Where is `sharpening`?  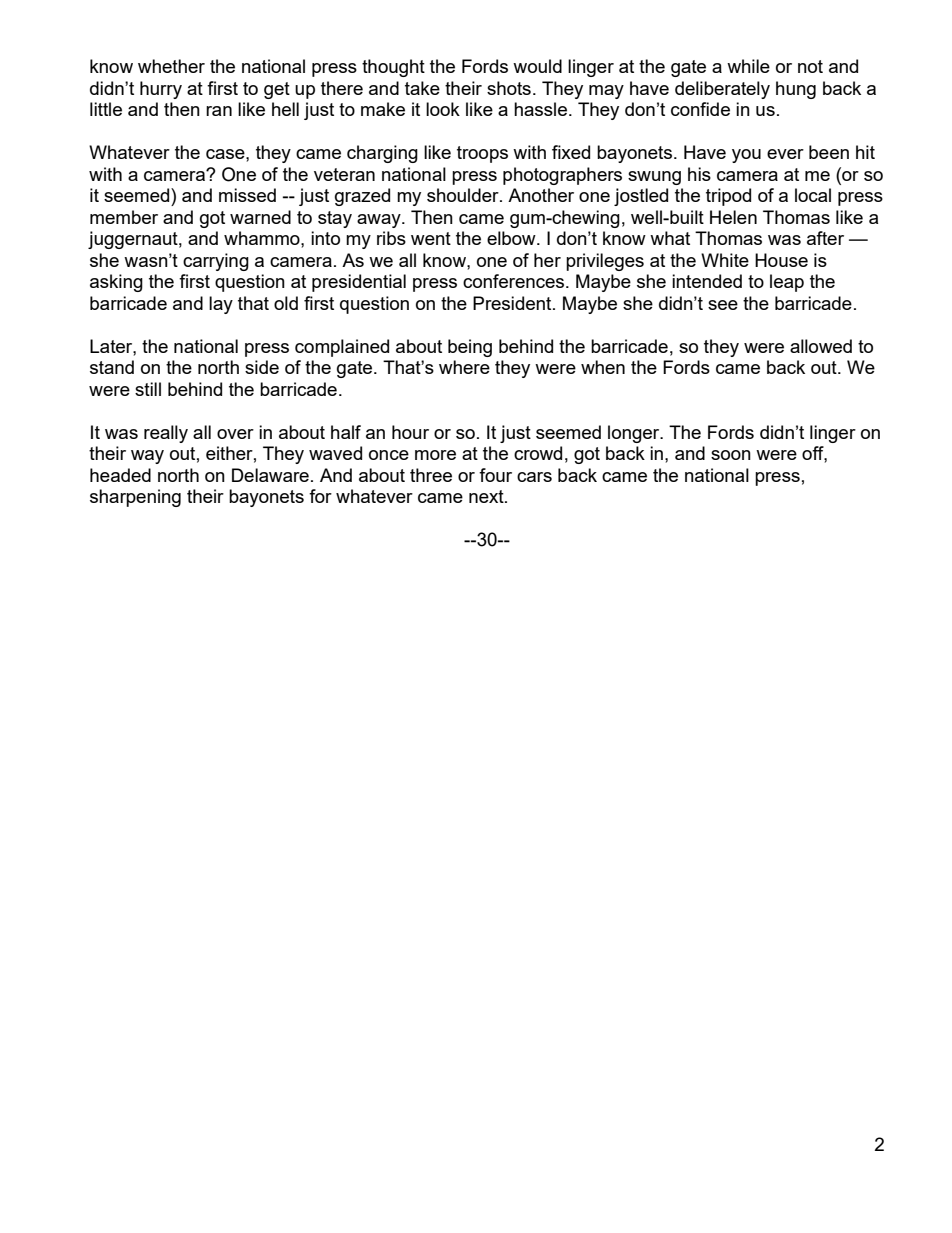
sharpening is located at coordinates (135, 498).
